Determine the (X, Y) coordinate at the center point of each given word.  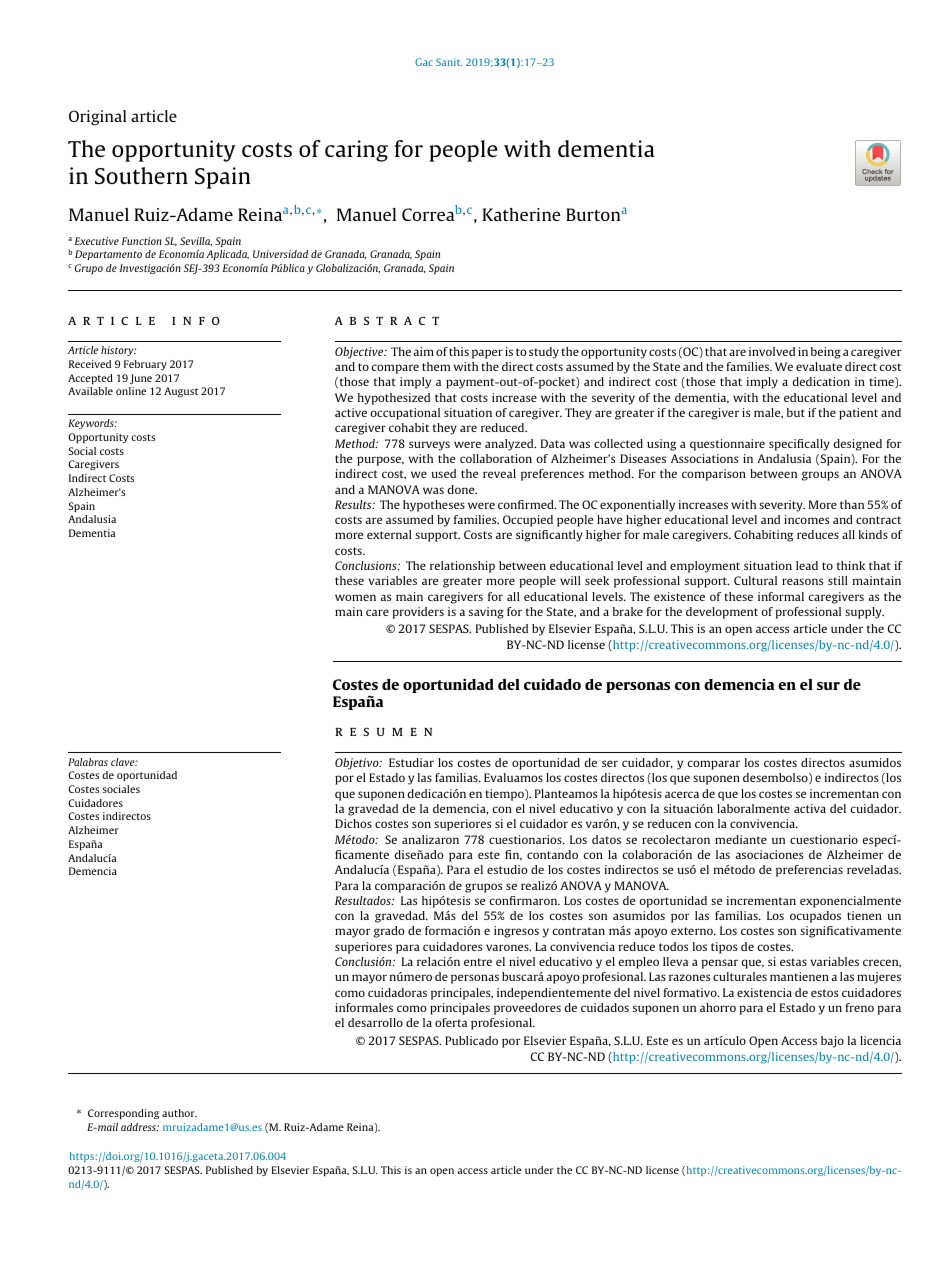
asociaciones (769, 854)
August (181, 392)
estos (824, 993)
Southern (141, 175)
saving (486, 613)
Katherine (522, 214)
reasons (802, 581)
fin (513, 855)
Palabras (88, 762)
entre (478, 962)
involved (772, 351)
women (355, 597)
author (179, 1113)
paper (487, 354)
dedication (821, 381)
